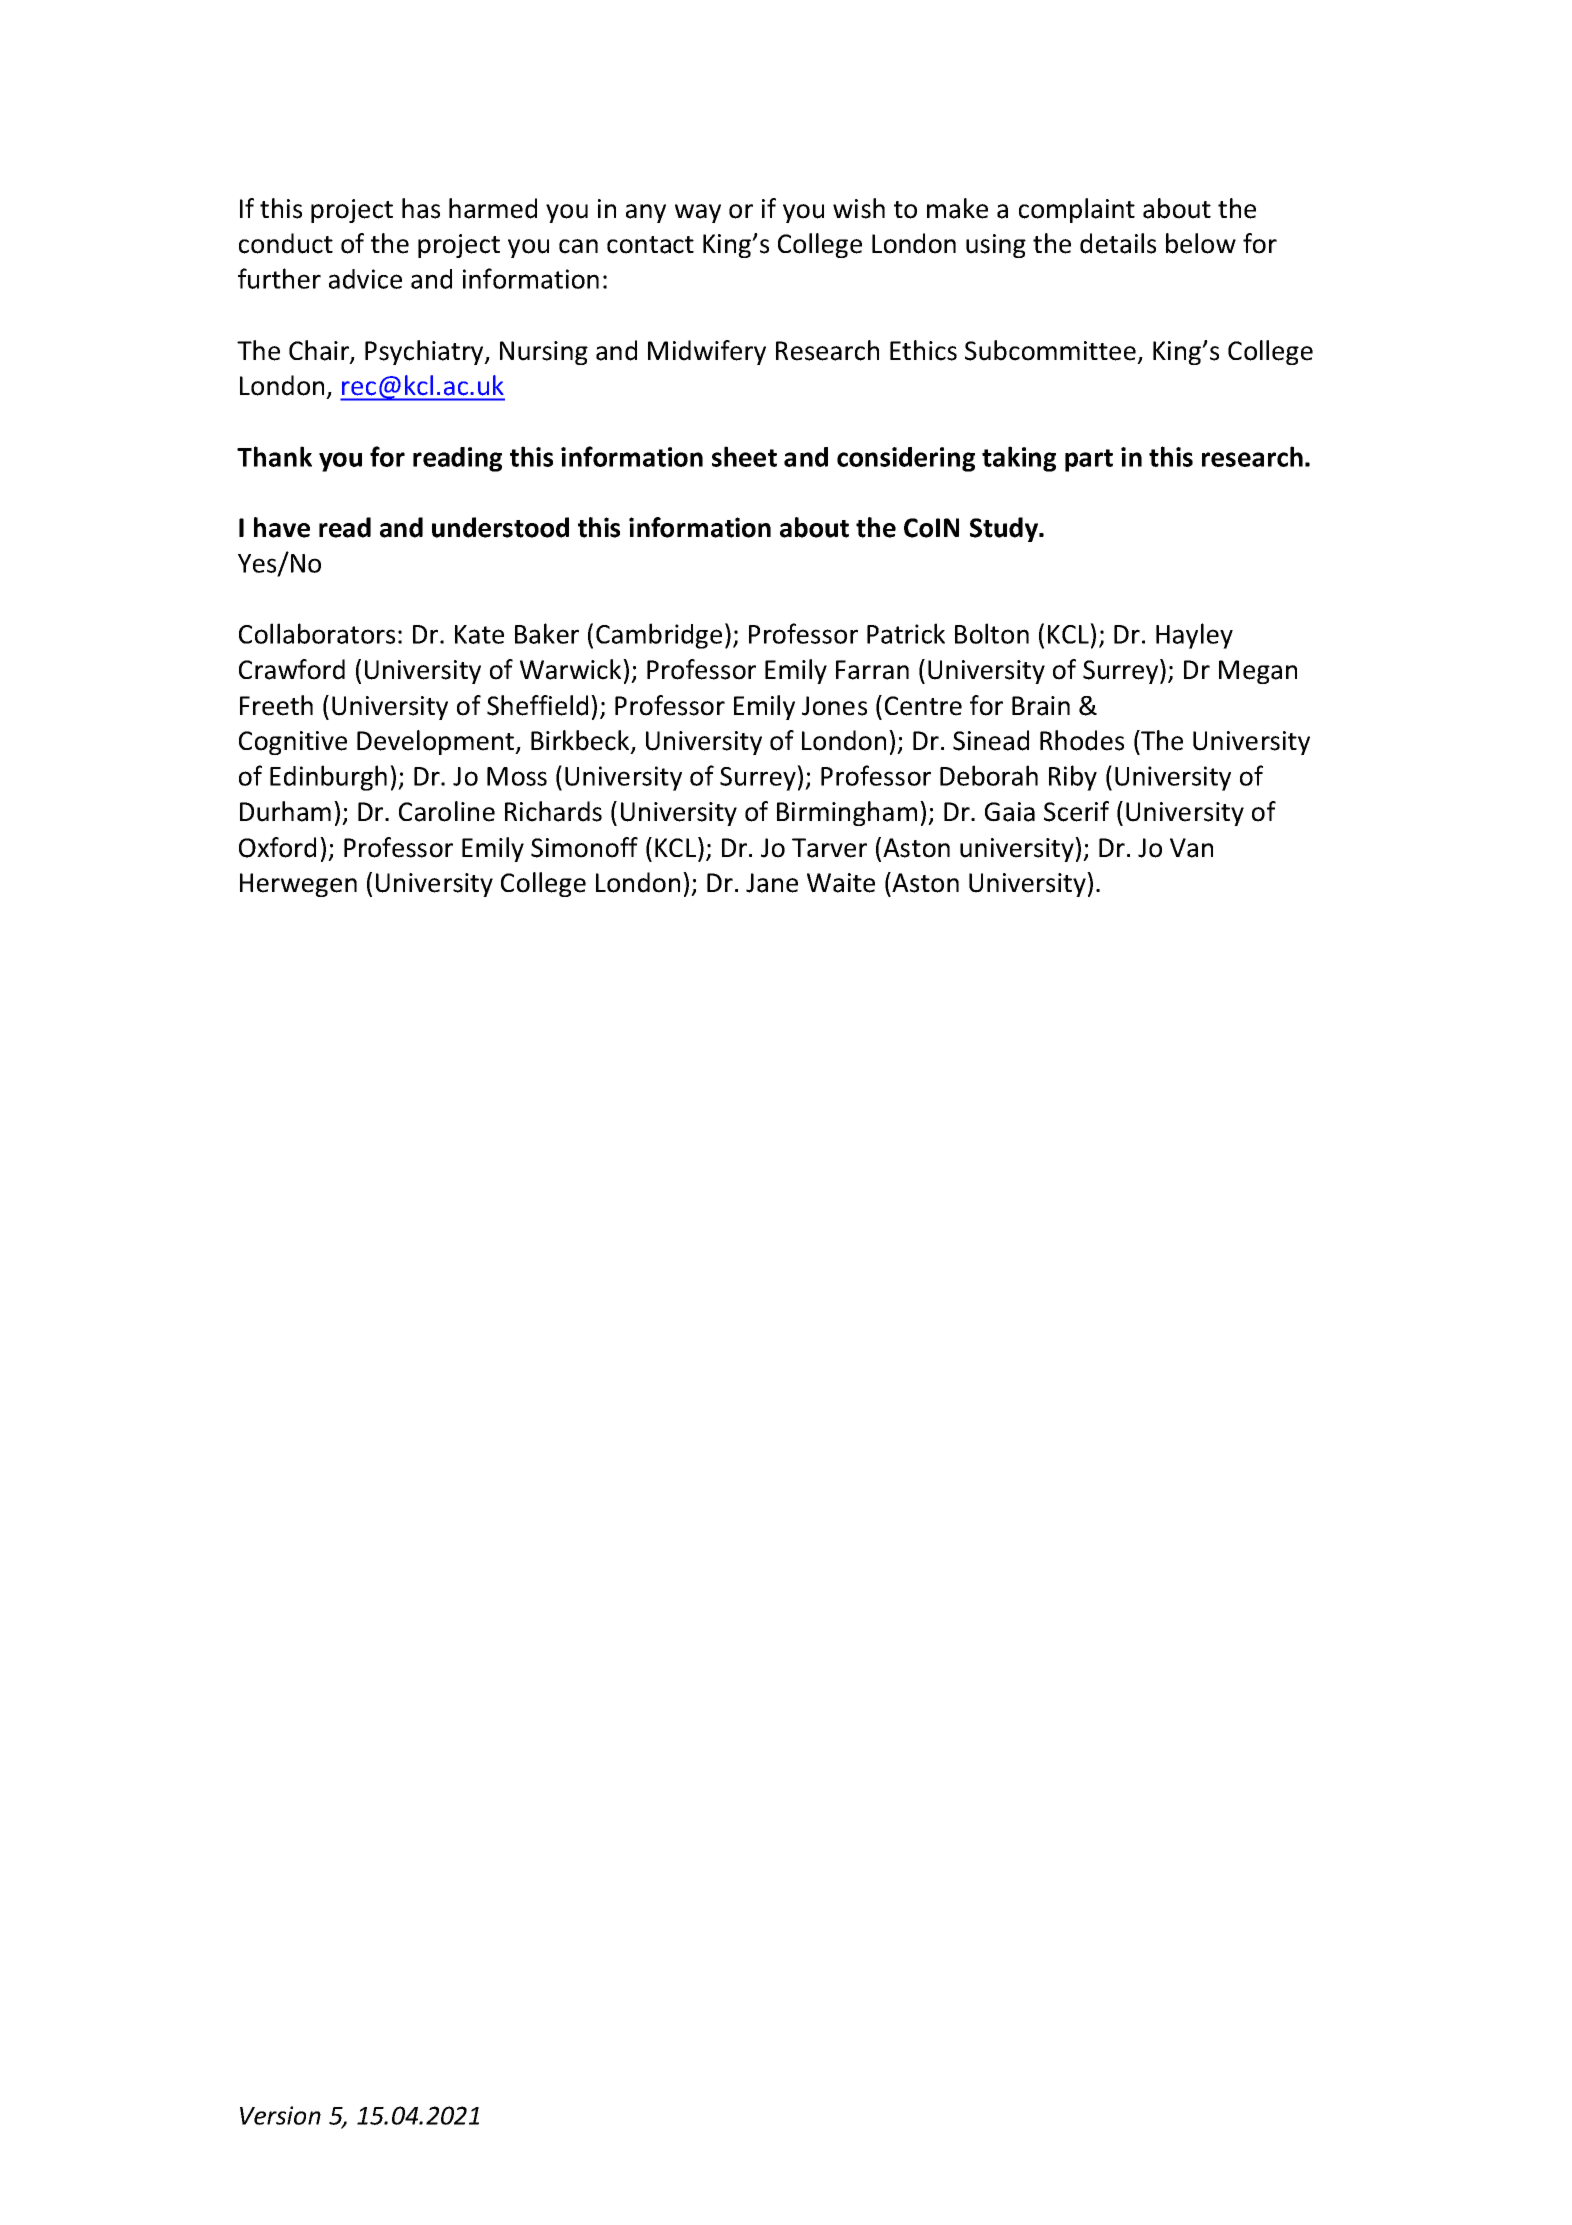 This screenshot has height=2225, width=1572. I want to click on advice, so click(365, 279).
